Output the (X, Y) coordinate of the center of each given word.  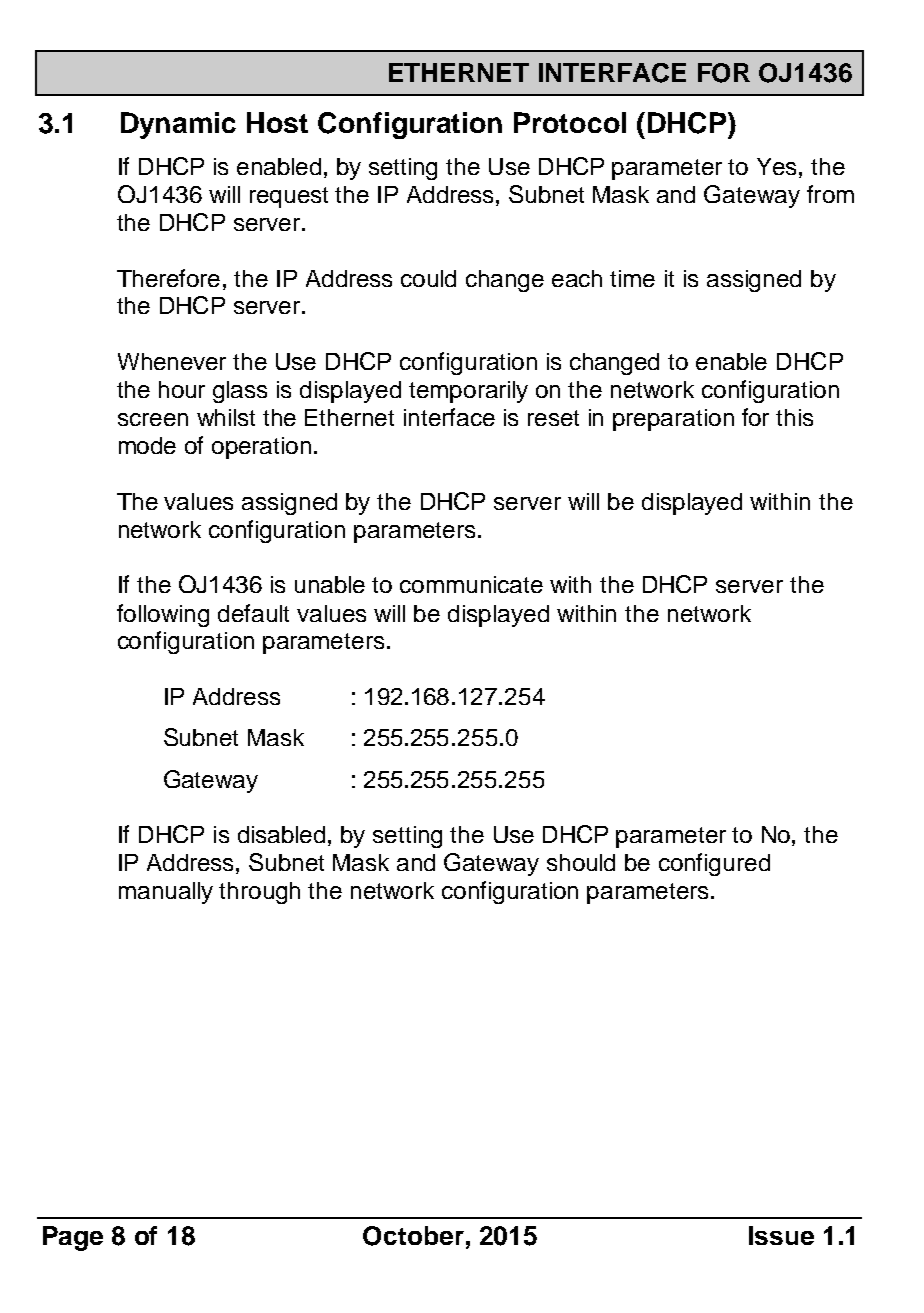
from (830, 194)
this (794, 417)
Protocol (570, 122)
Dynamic (178, 125)
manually (166, 893)
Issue (781, 1235)
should (581, 862)
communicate (471, 584)
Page (73, 1238)
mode (147, 445)
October (413, 1236)
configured (714, 864)
